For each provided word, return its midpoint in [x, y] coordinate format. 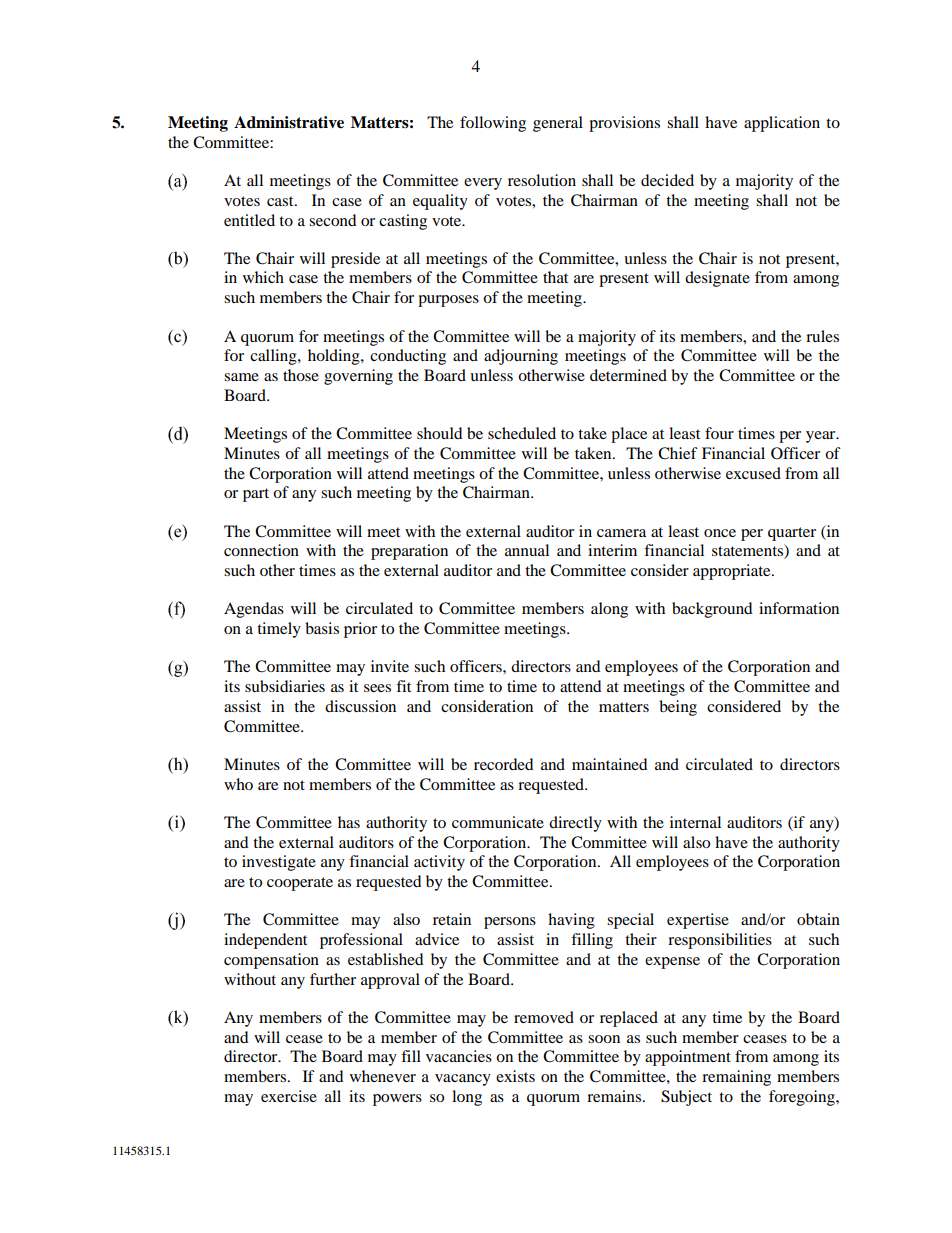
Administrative [289, 122]
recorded [504, 764]
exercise [289, 1096]
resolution [542, 180]
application [782, 124]
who [238, 784]
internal [695, 822]
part [256, 495]
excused [753, 473]
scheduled [522, 433]
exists [515, 1076]
